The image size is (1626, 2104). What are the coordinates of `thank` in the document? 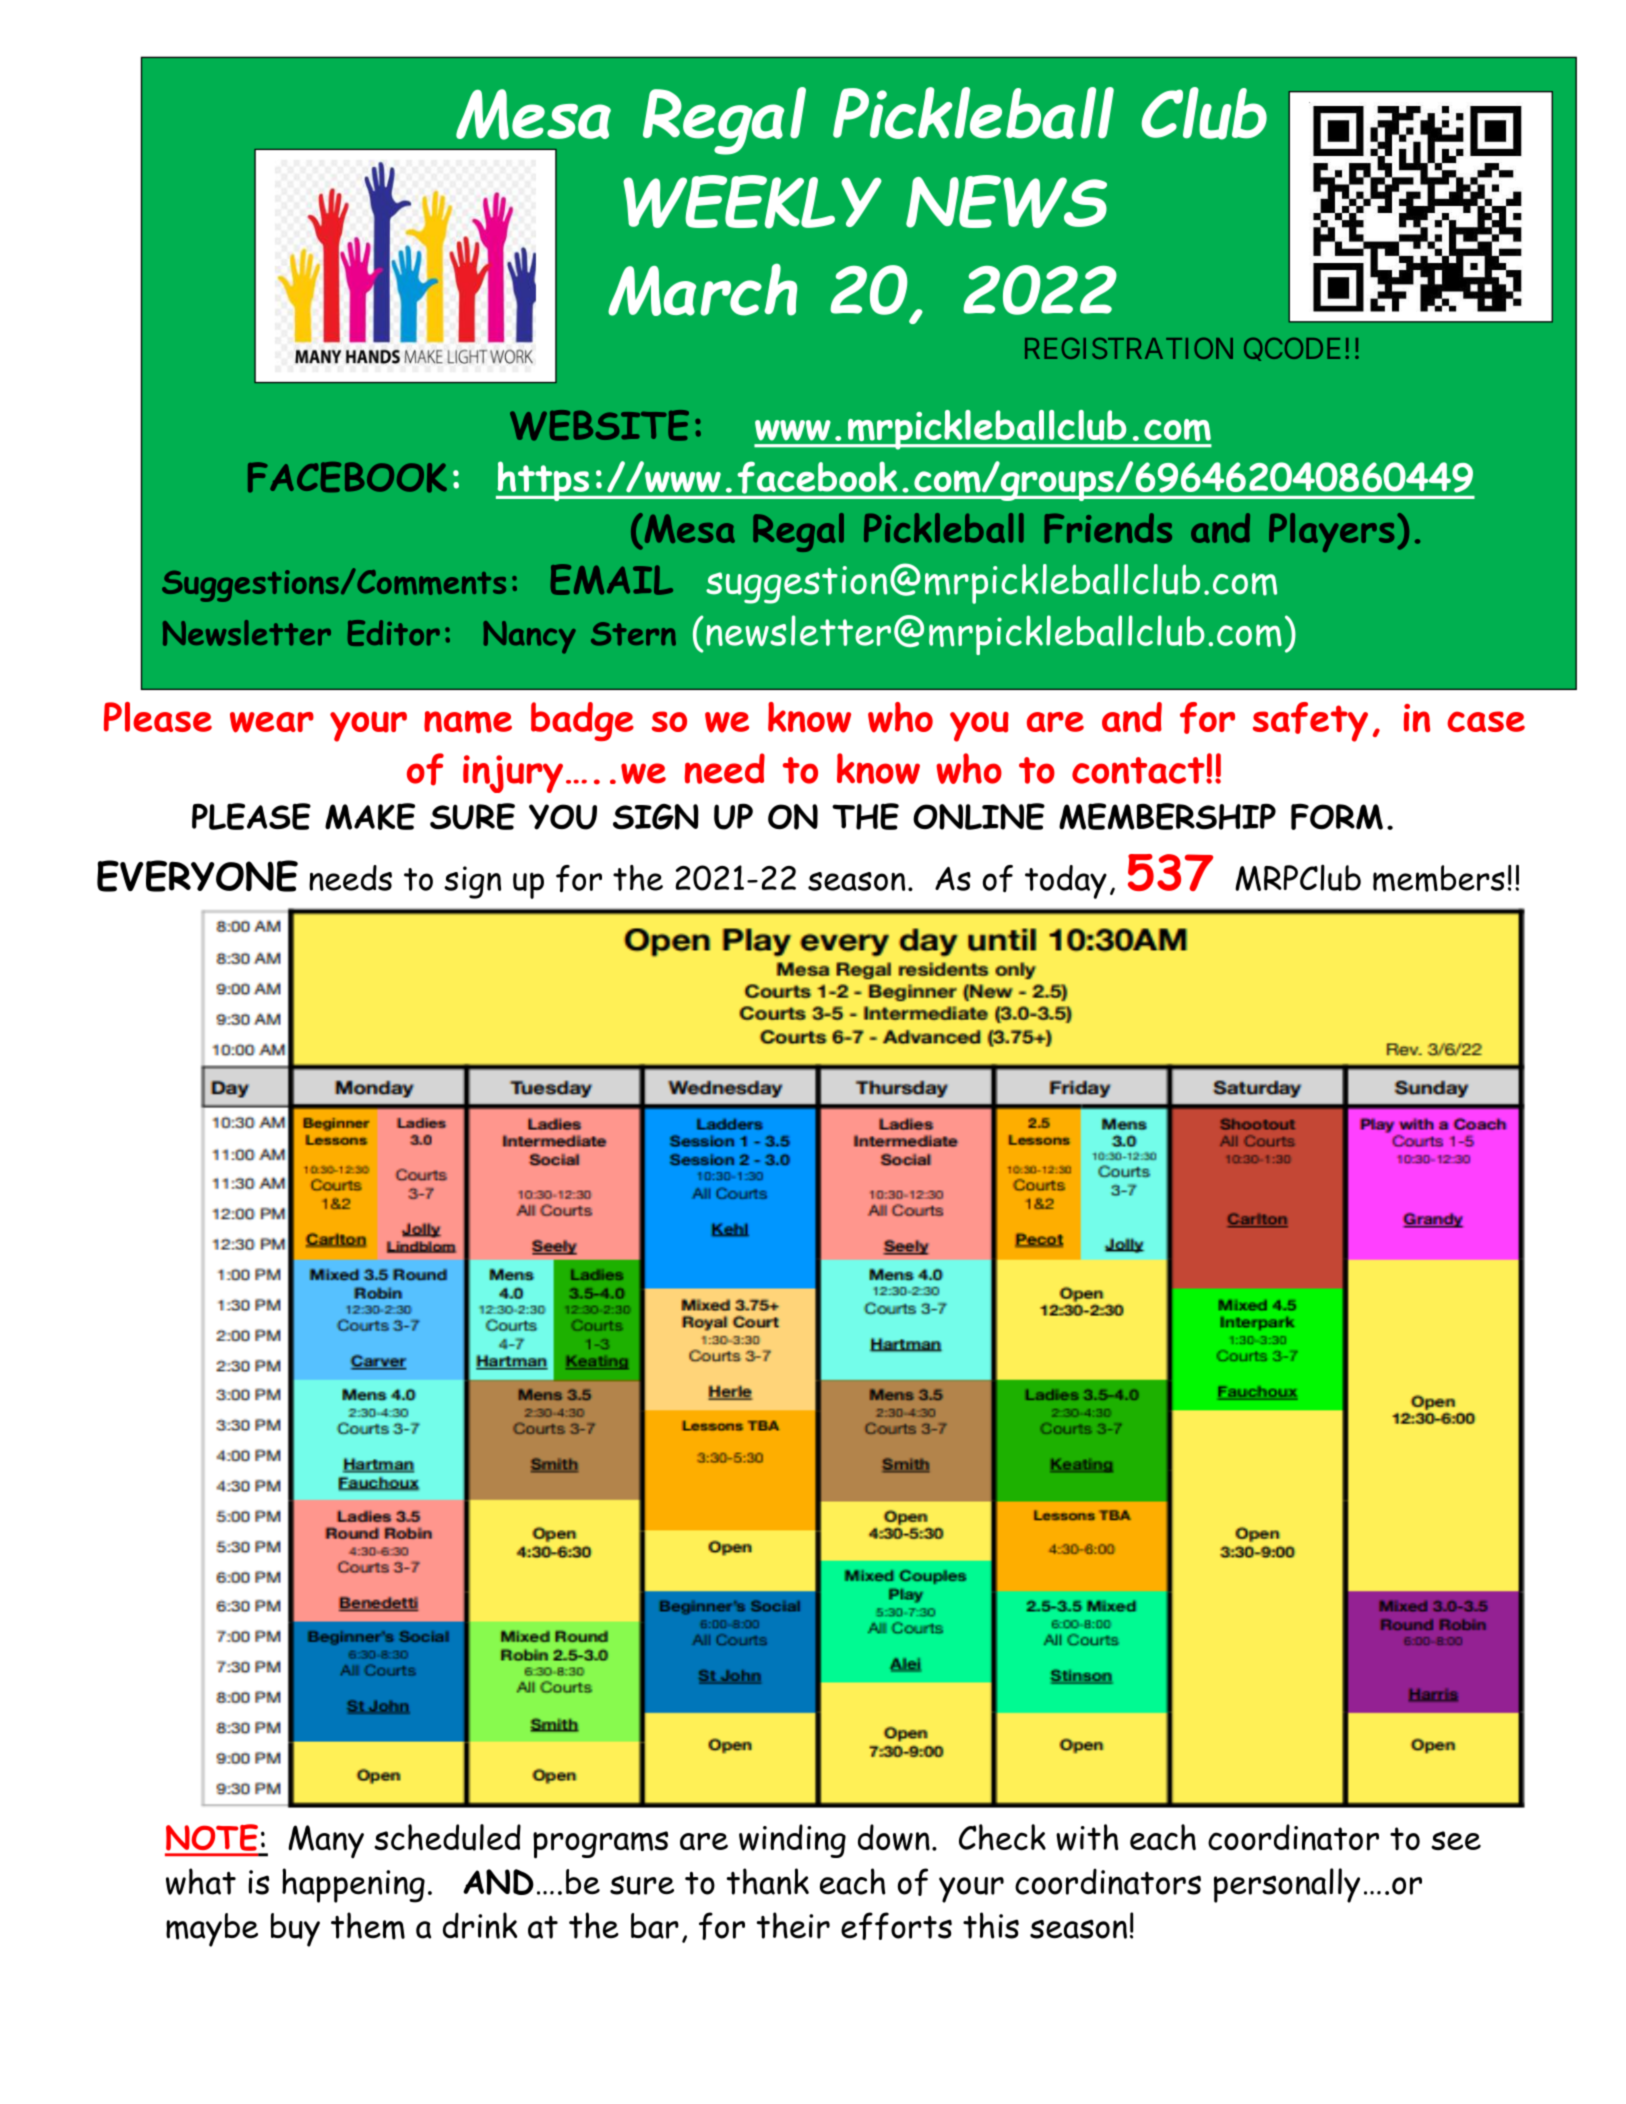 It's located at (768, 1881).
